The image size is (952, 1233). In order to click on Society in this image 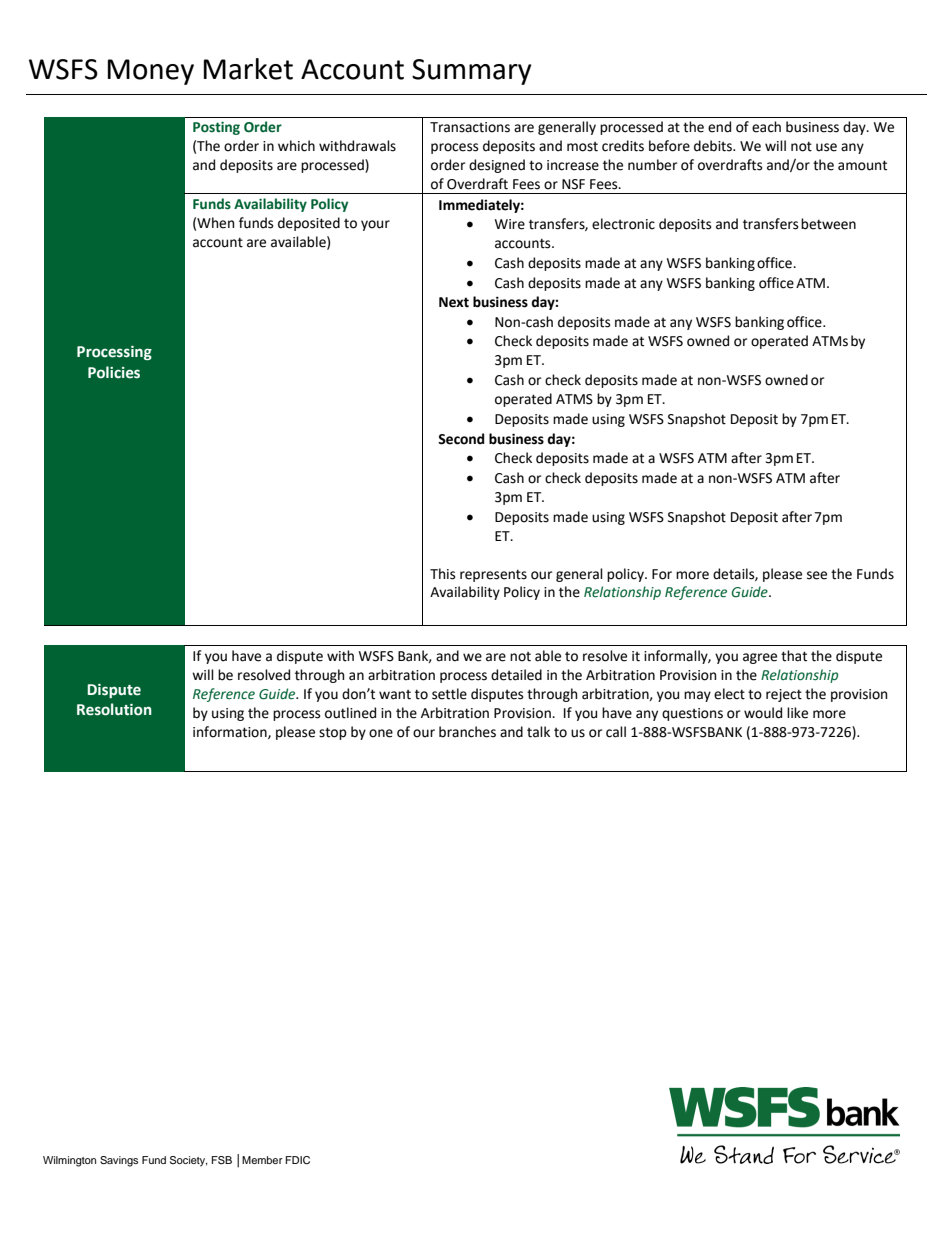, I will do `click(189, 1161)`.
